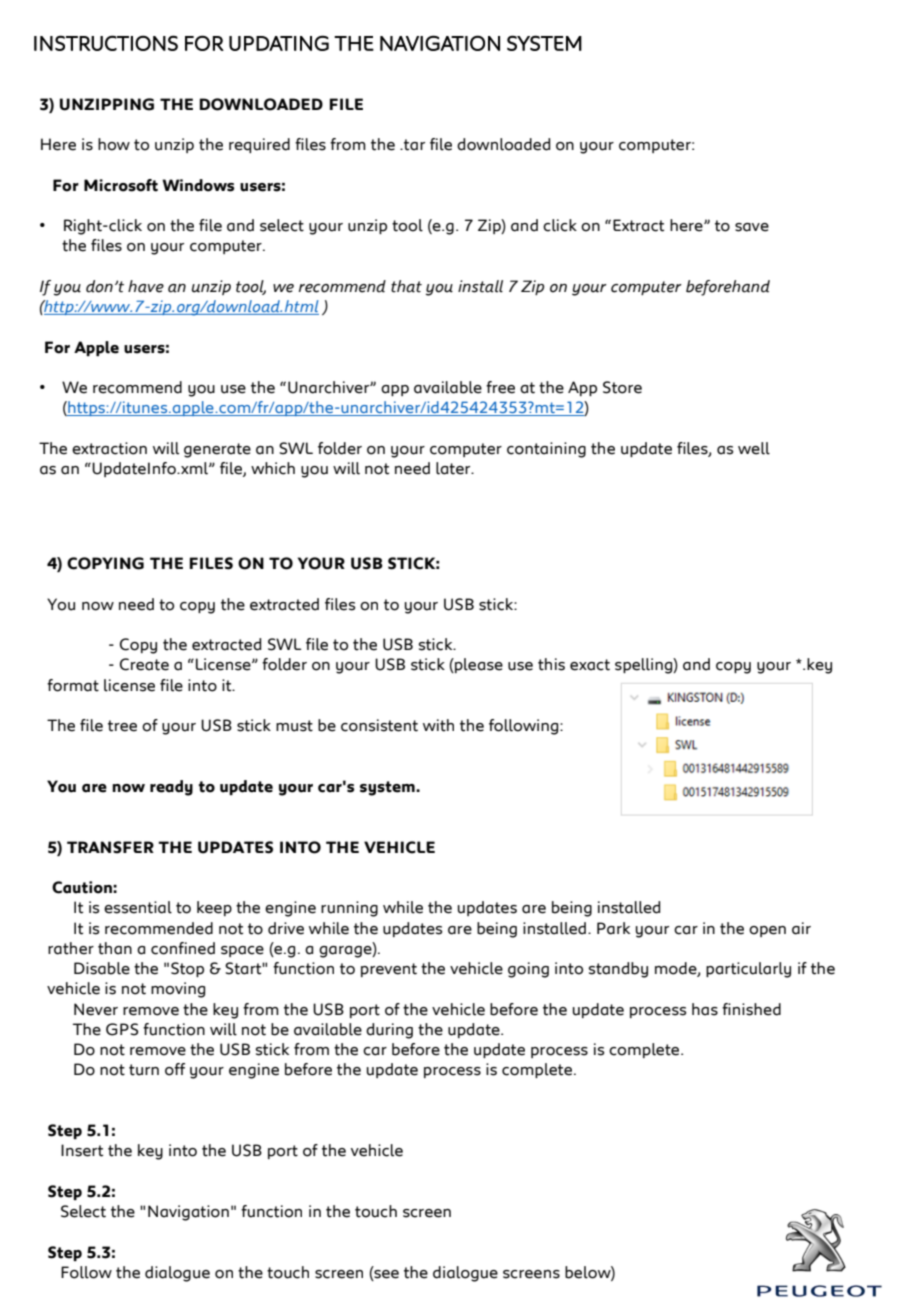  I want to click on exact, so click(590, 665).
